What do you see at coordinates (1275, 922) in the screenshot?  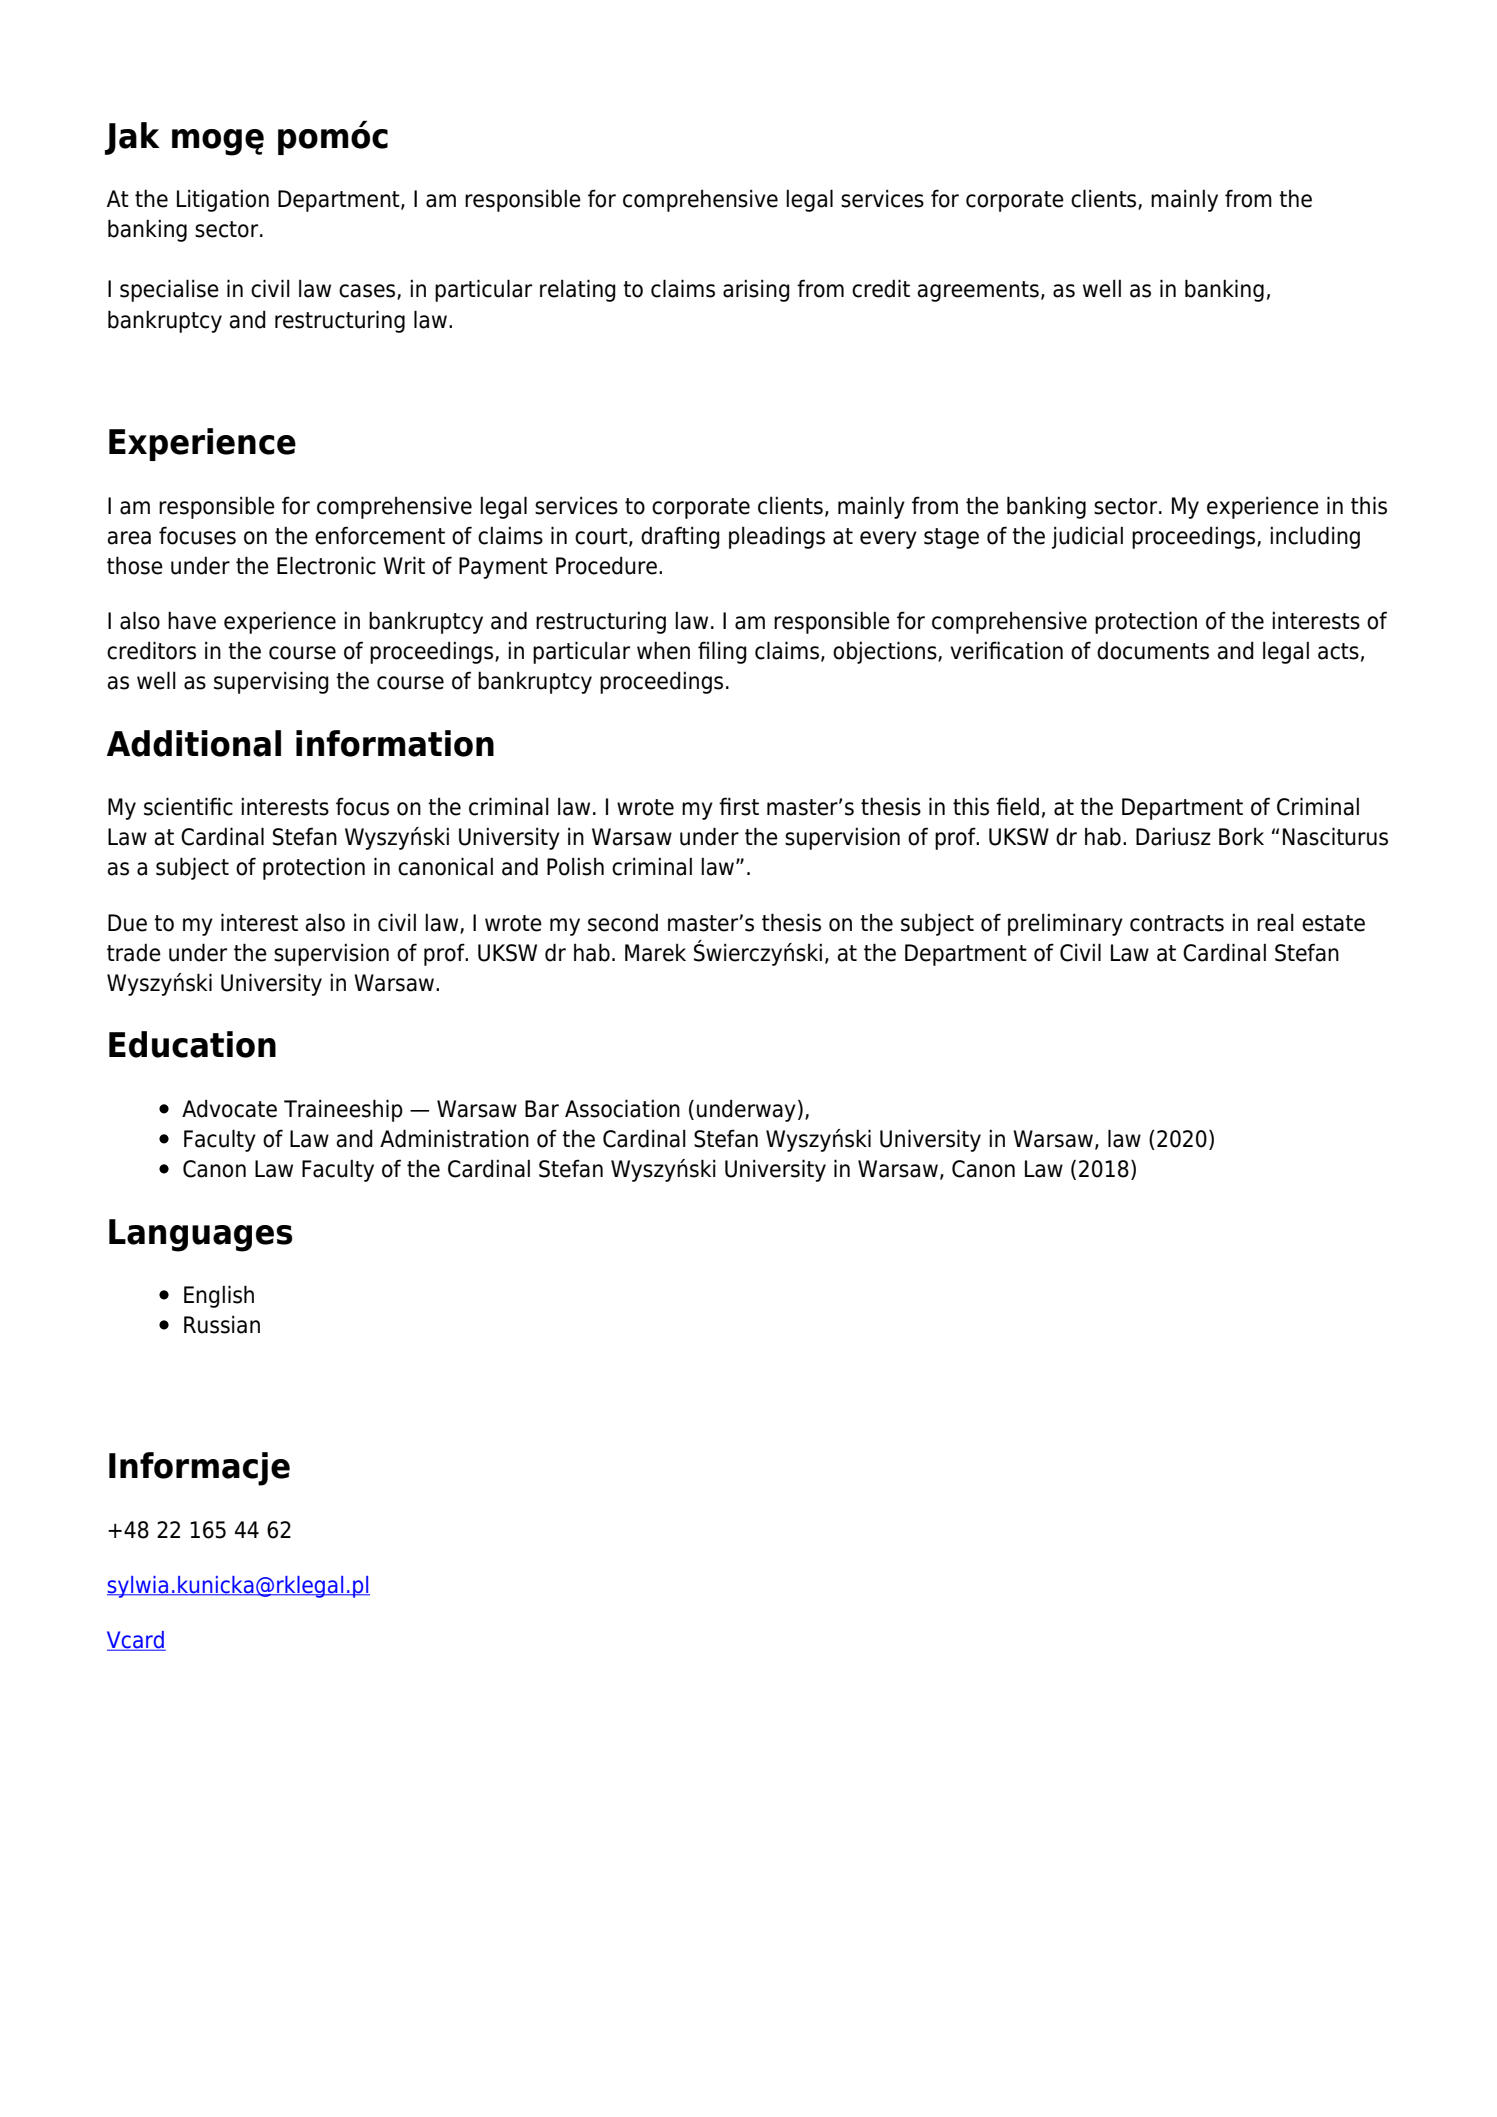 I see `real` at bounding box center [1275, 922].
